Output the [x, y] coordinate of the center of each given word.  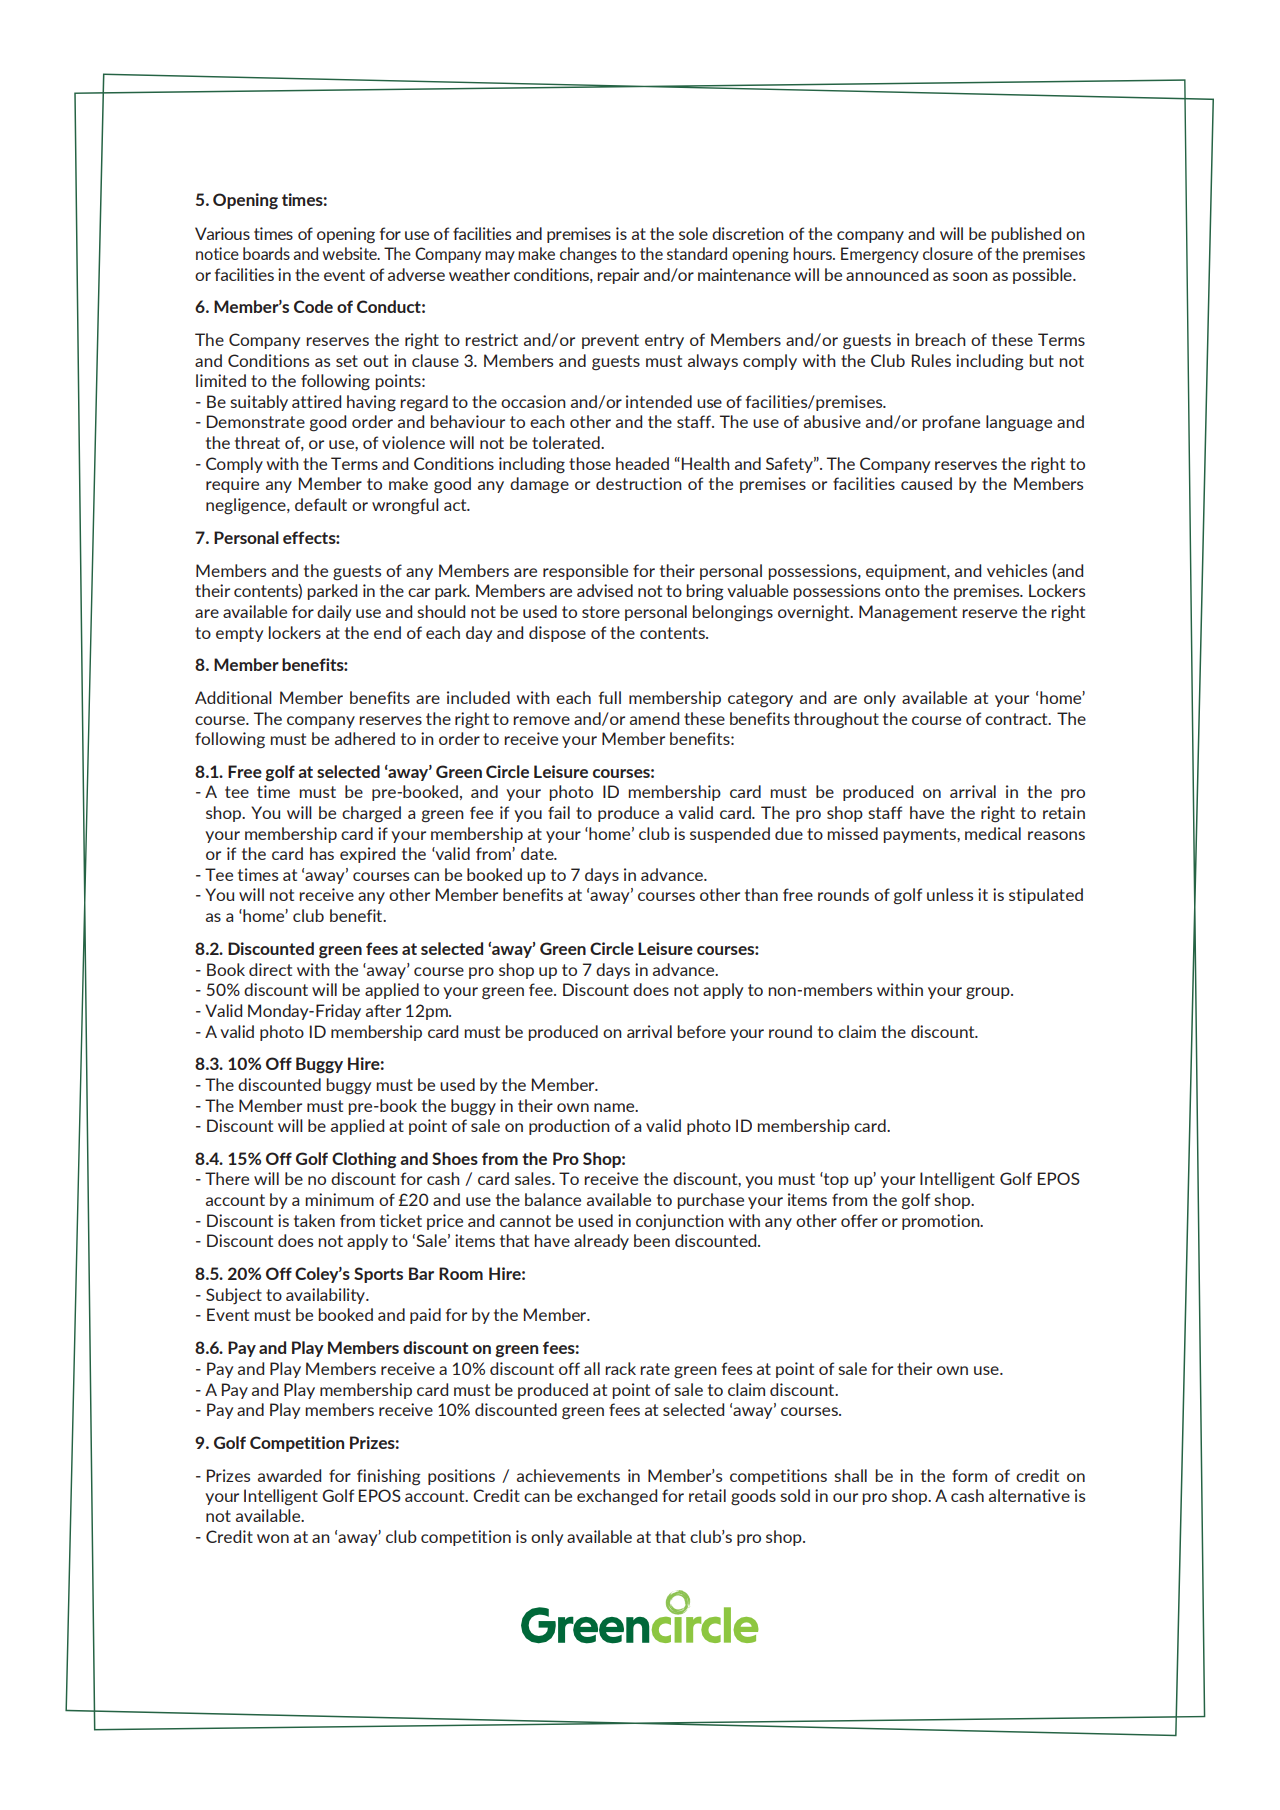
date [538, 853]
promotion [942, 1222]
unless [950, 894]
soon [970, 276]
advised [605, 590]
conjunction [680, 1222]
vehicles [1017, 570]
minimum [339, 1199]
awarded [289, 1475]
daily [334, 613]
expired [367, 855]
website [350, 253]
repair [618, 276]
